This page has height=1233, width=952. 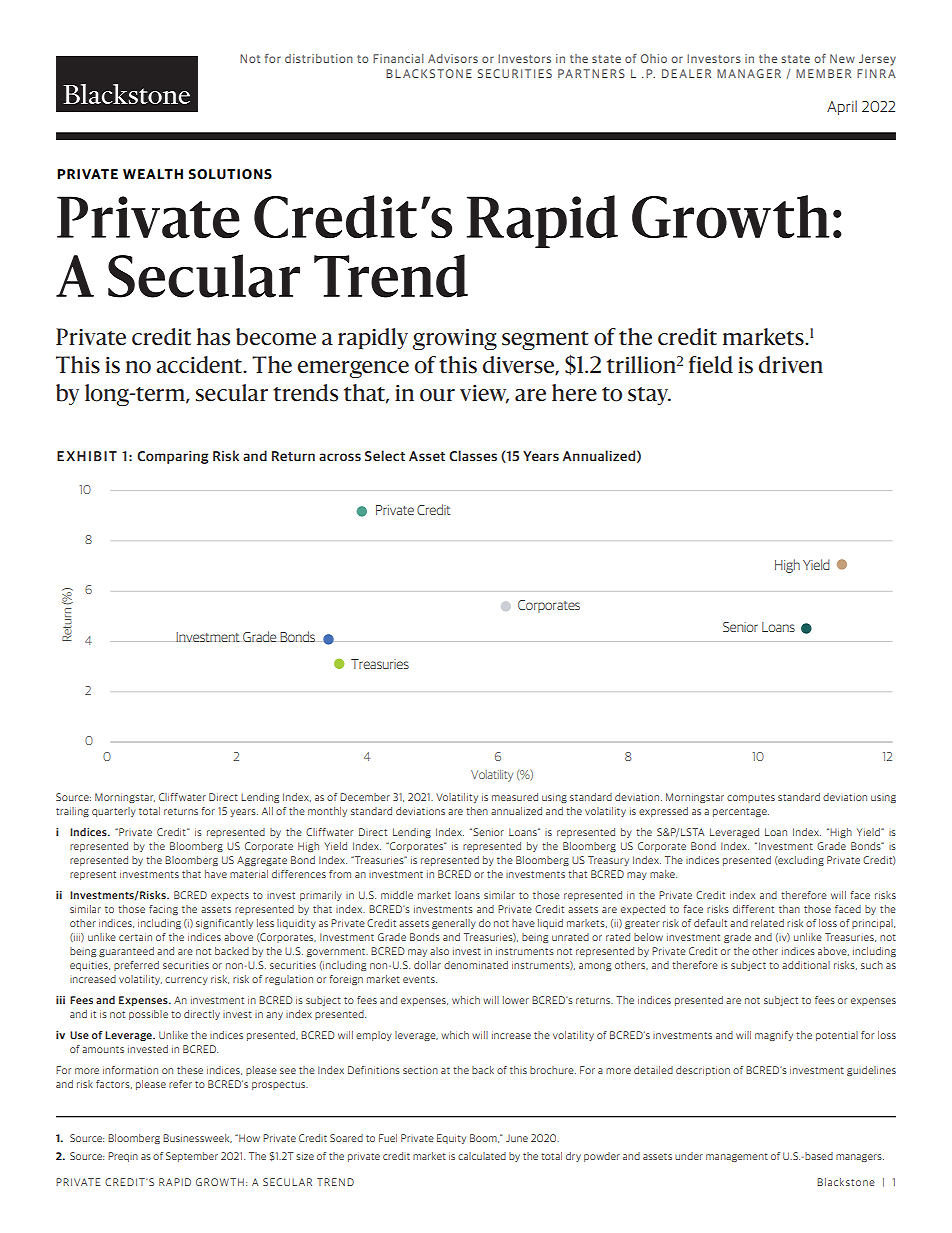 I want to click on computes, so click(x=751, y=798).
